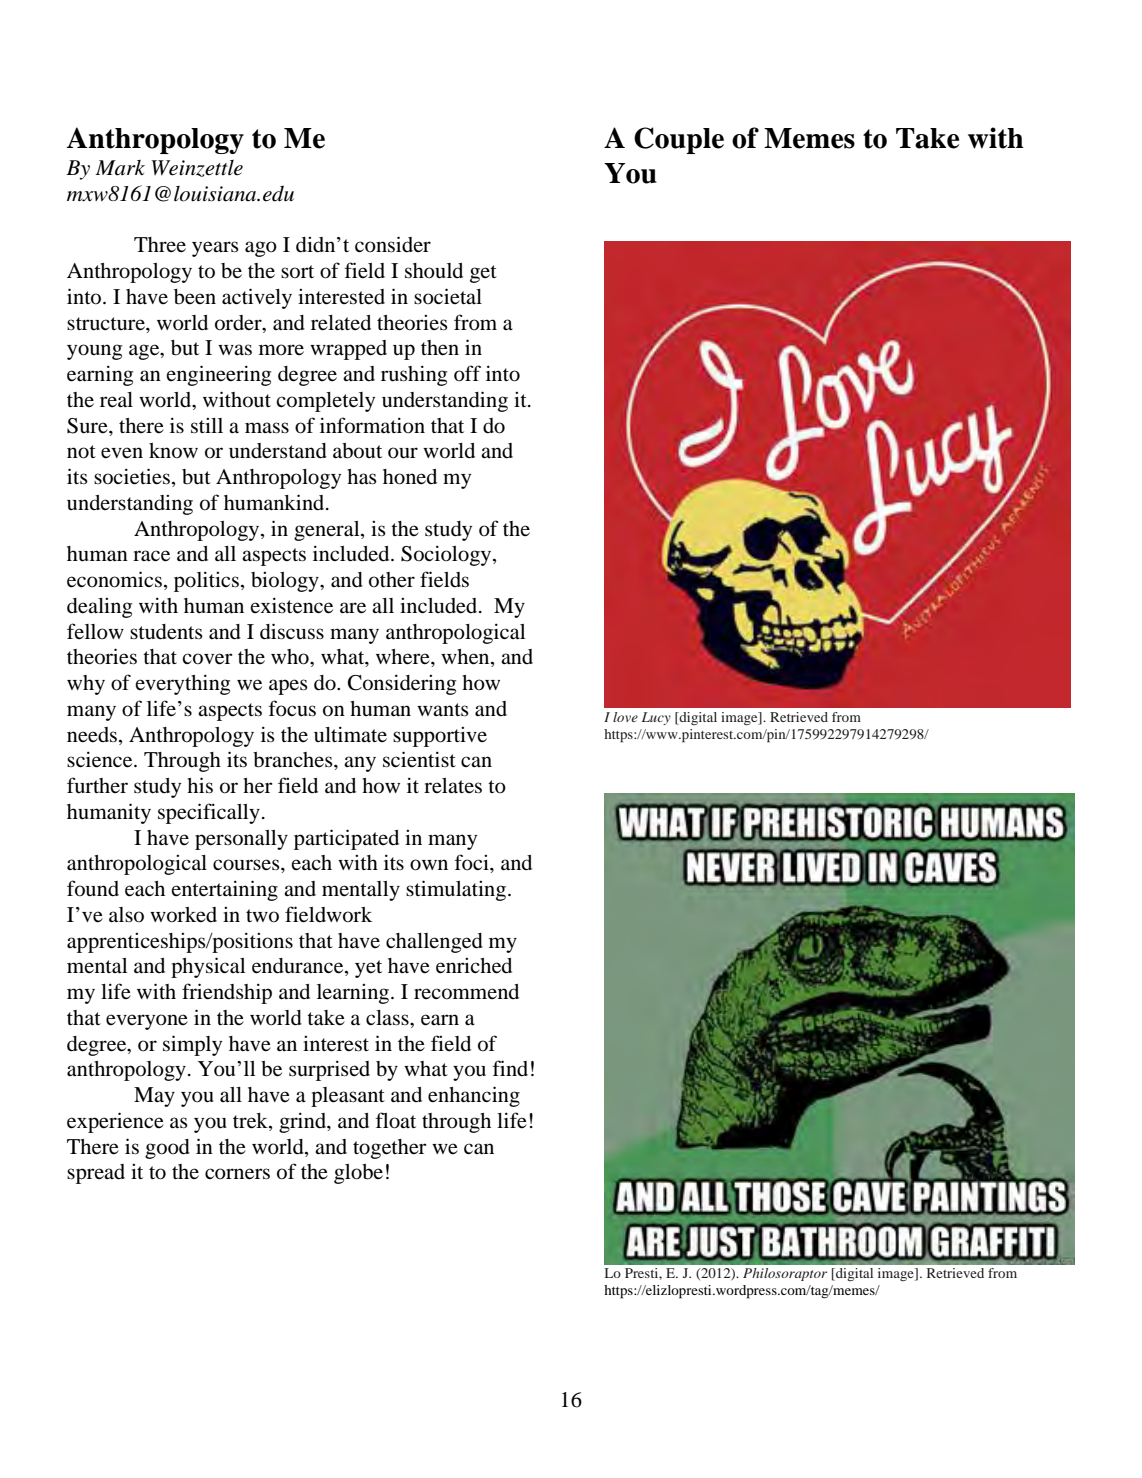 The width and height of the screenshot is (1142, 1478). Describe the element at coordinates (166, 632) in the screenshot. I see `students` at that location.
